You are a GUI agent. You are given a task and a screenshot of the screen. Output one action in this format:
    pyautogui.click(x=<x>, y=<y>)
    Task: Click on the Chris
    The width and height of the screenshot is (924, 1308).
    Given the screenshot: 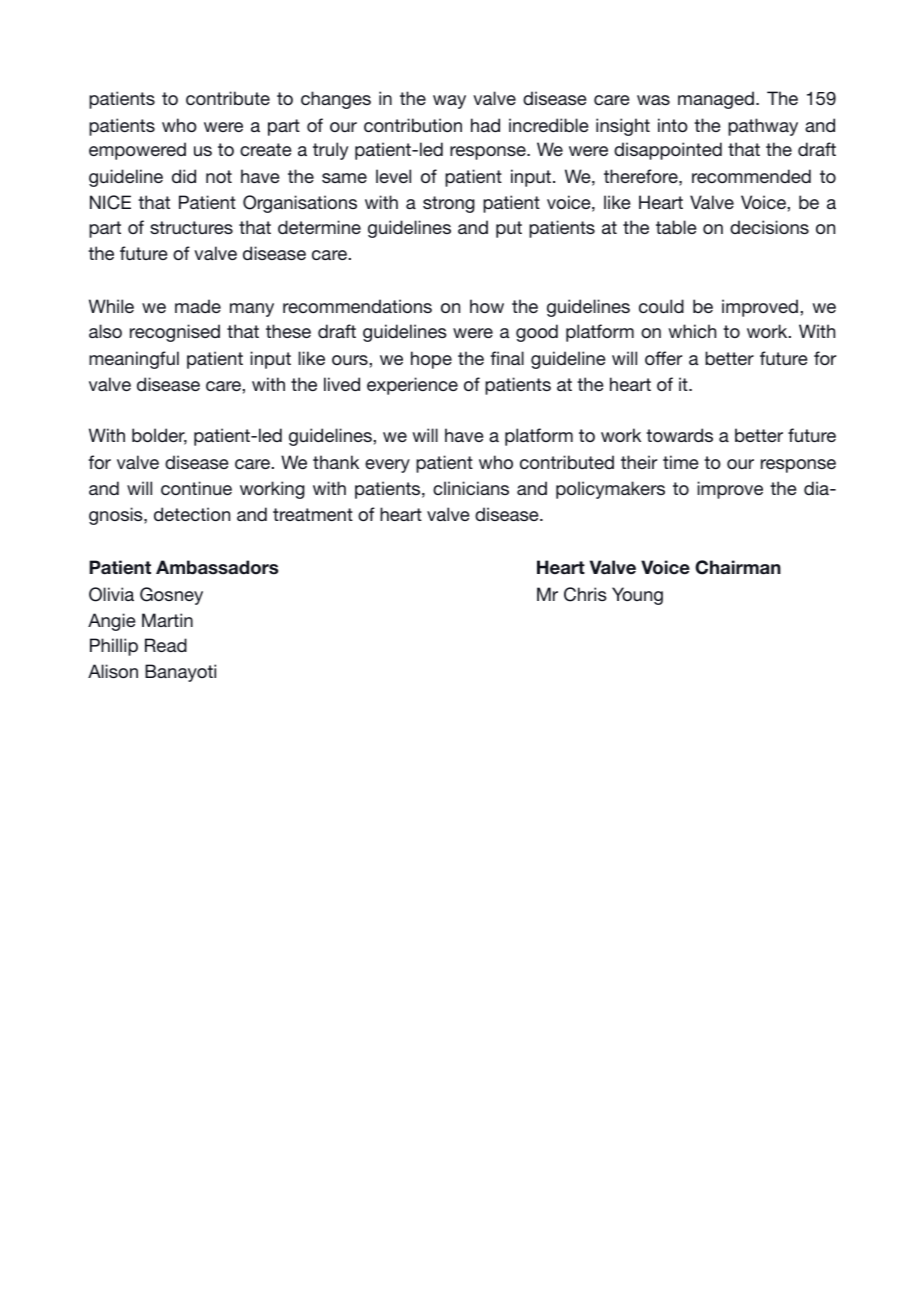 What is the action you would take?
    pyautogui.click(x=585, y=594)
